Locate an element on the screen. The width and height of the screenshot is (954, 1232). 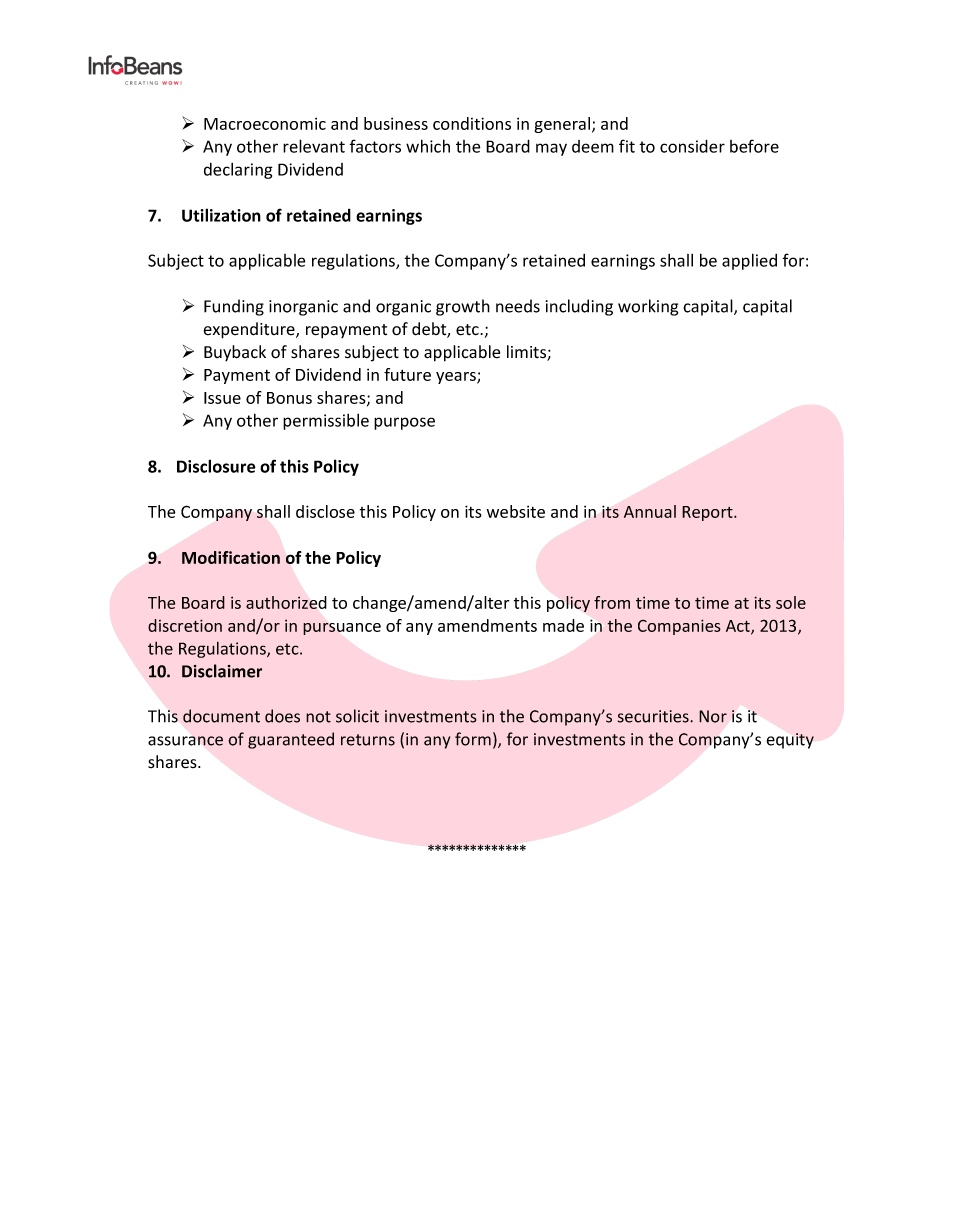
Report is located at coordinates (708, 513).
